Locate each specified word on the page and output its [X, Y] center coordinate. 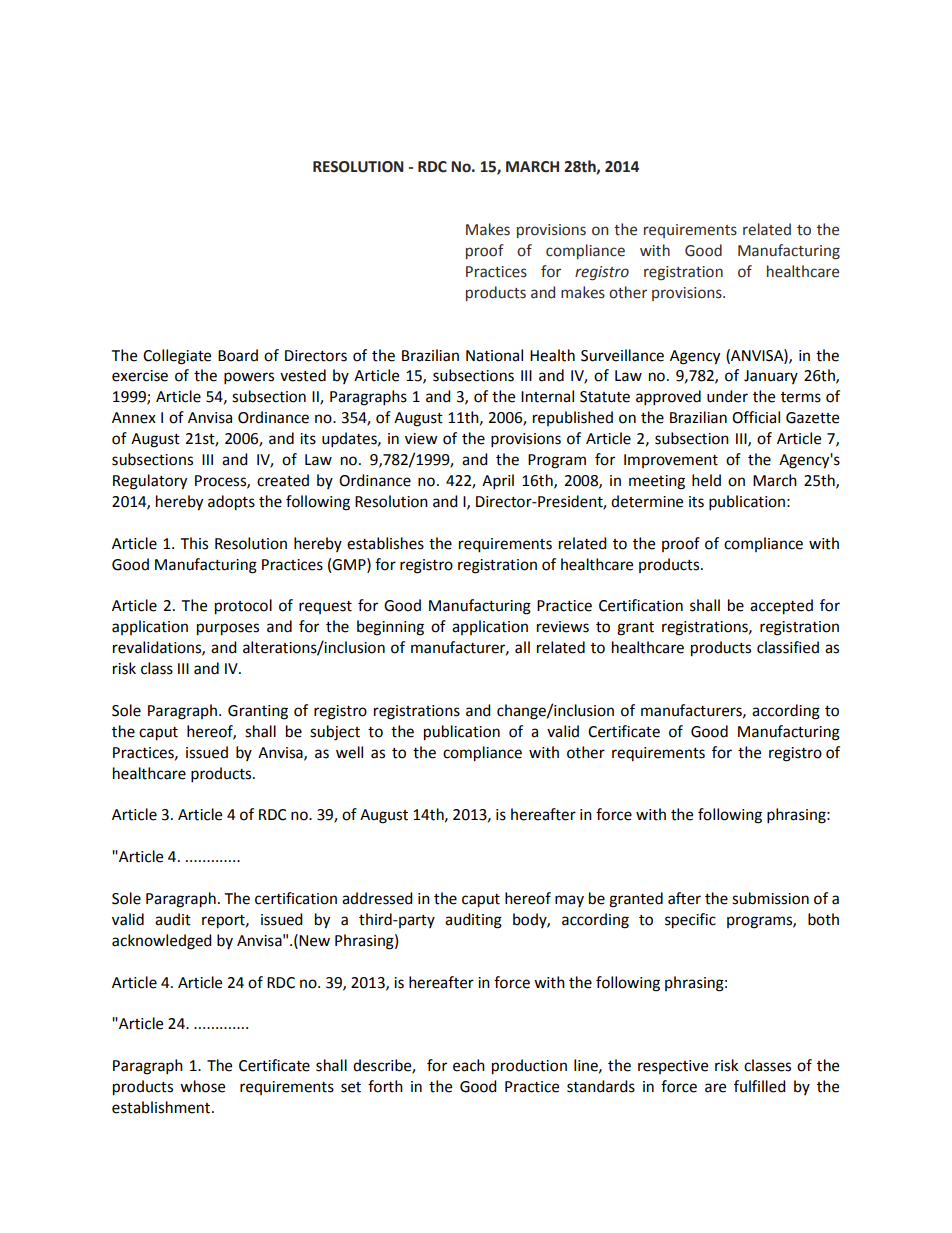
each [469, 1065]
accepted [781, 607]
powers [249, 378]
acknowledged [162, 942]
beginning [390, 628]
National [494, 355]
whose [202, 1086]
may [569, 901]
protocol [243, 607]
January [771, 377]
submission [770, 898]
